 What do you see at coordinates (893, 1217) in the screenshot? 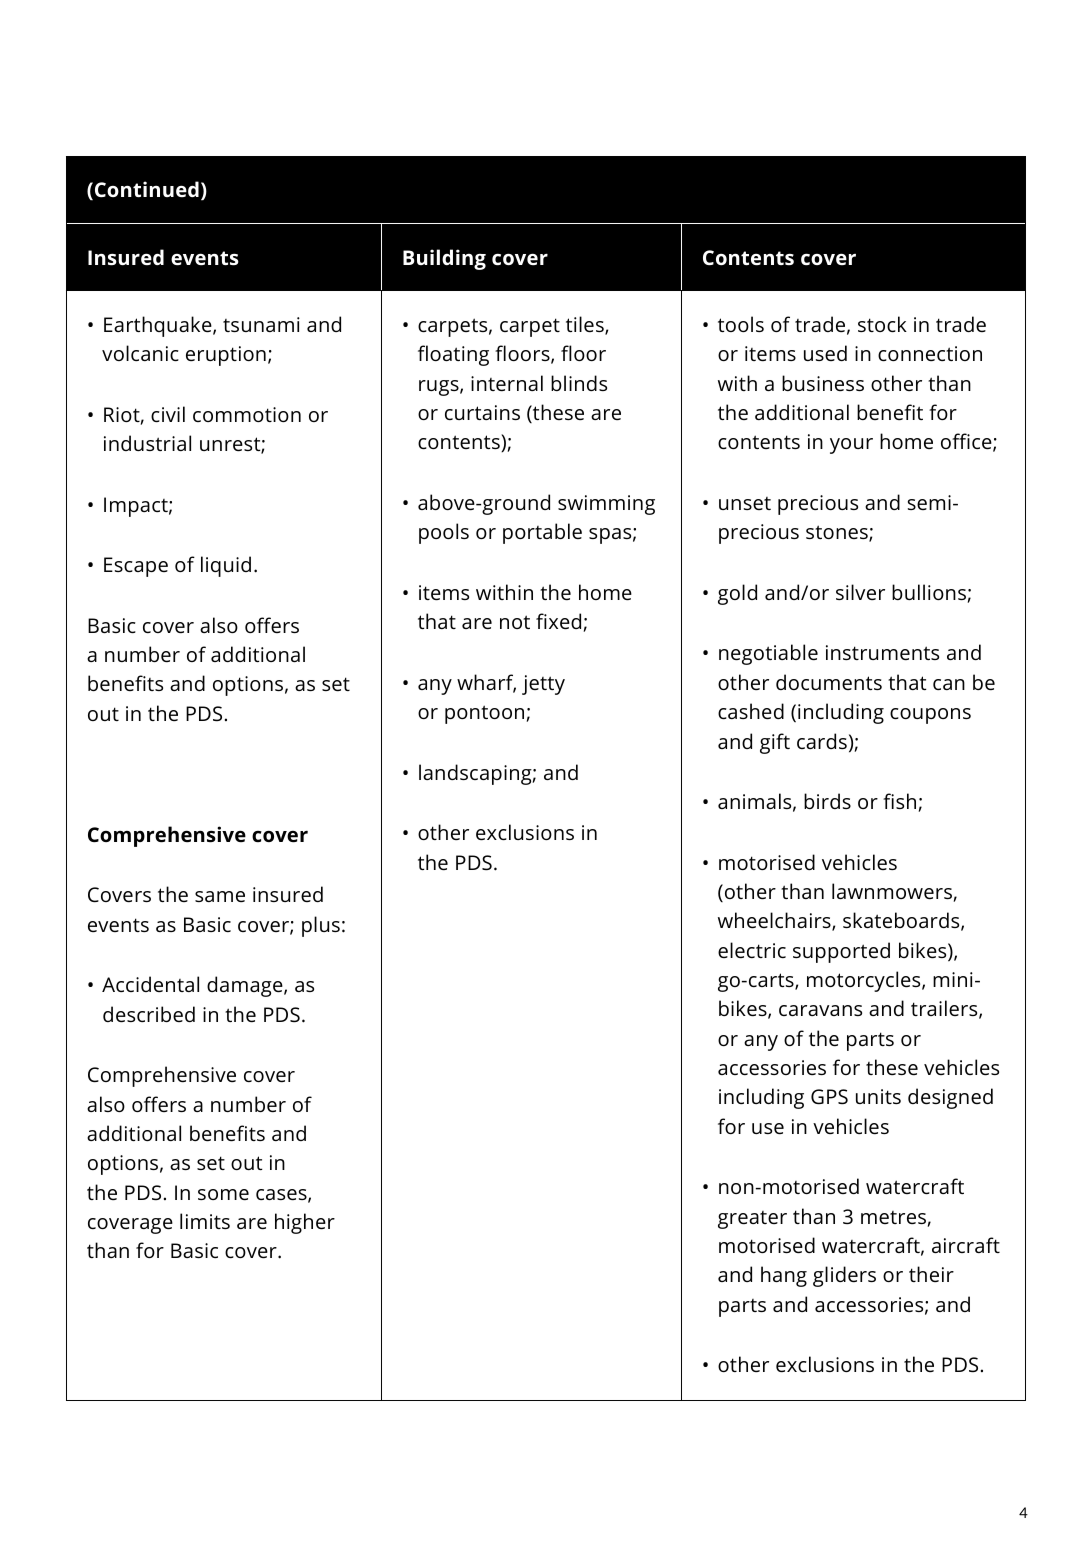
I see `metres` at bounding box center [893, 1217].
